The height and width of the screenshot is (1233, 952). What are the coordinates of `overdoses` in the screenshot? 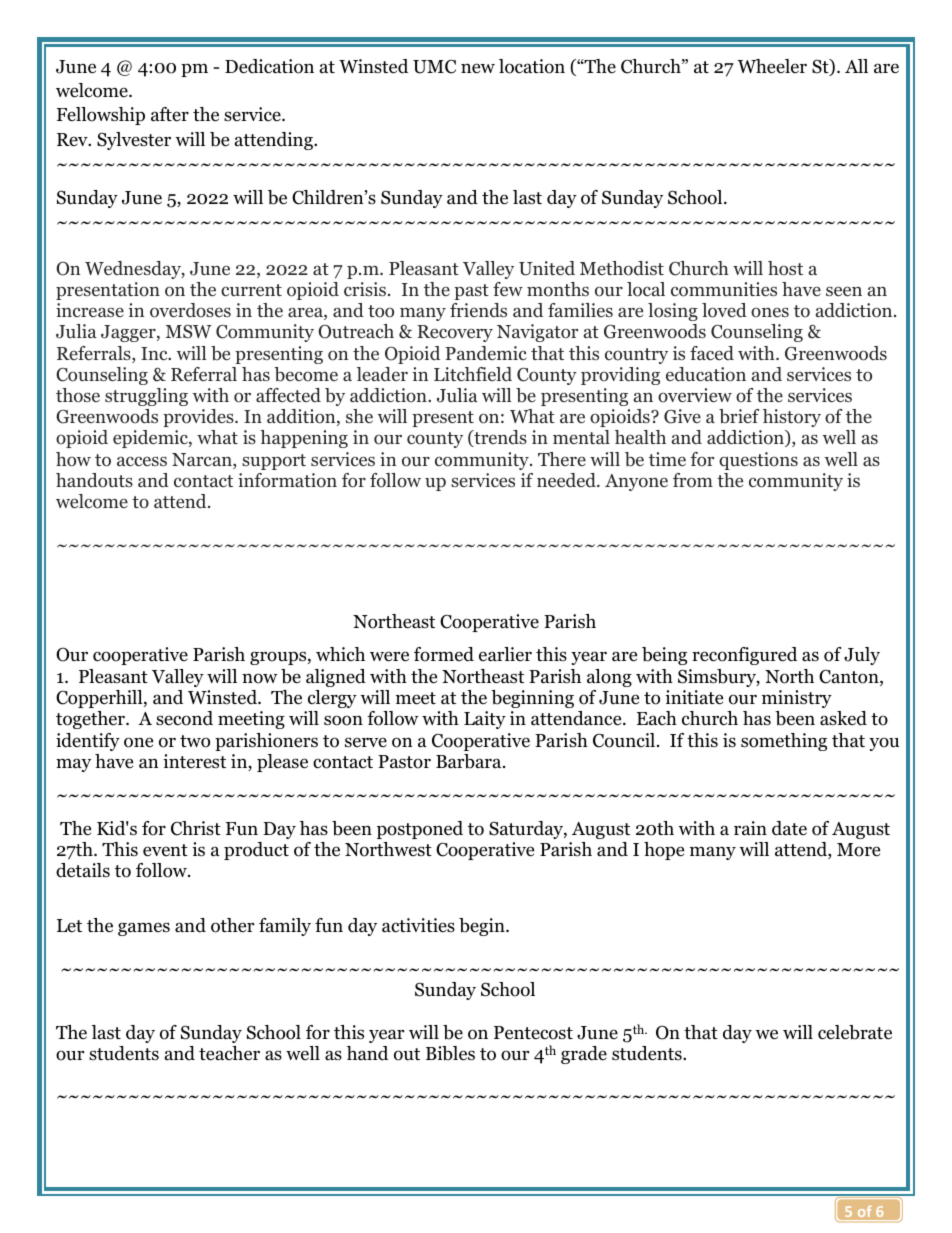 It's located at (190, 310).
